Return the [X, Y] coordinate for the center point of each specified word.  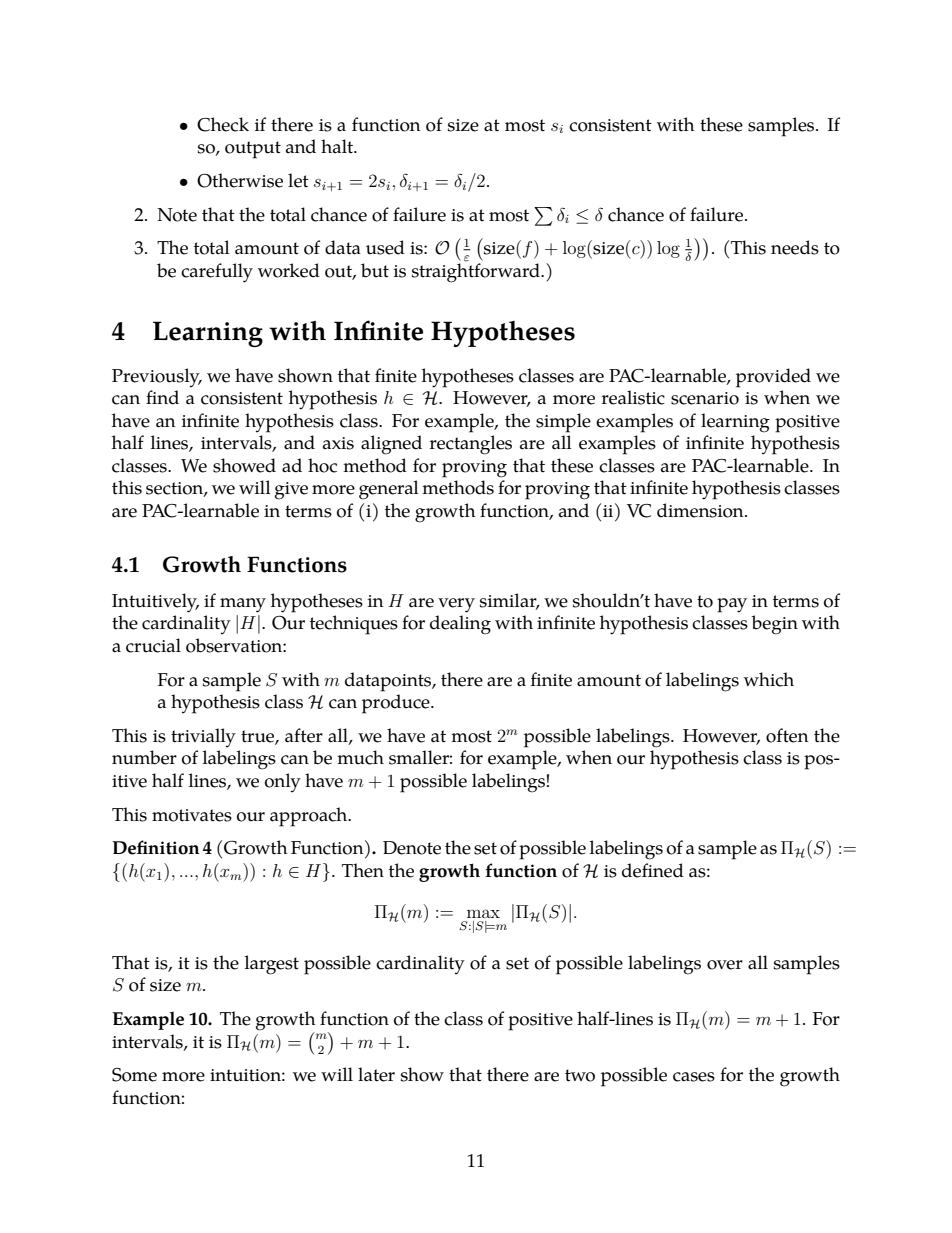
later [376, 1074]
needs [795, 247]
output [253, 150]
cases [694, 1077]
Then [363, 870]
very [456, 605]
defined [653, 870]
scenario [705, 398]
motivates [192, 815]
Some [134, 1075]
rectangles [471, 445]
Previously [157, 377]
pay [732, 605]
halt [338, 146]
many [243, 605]
